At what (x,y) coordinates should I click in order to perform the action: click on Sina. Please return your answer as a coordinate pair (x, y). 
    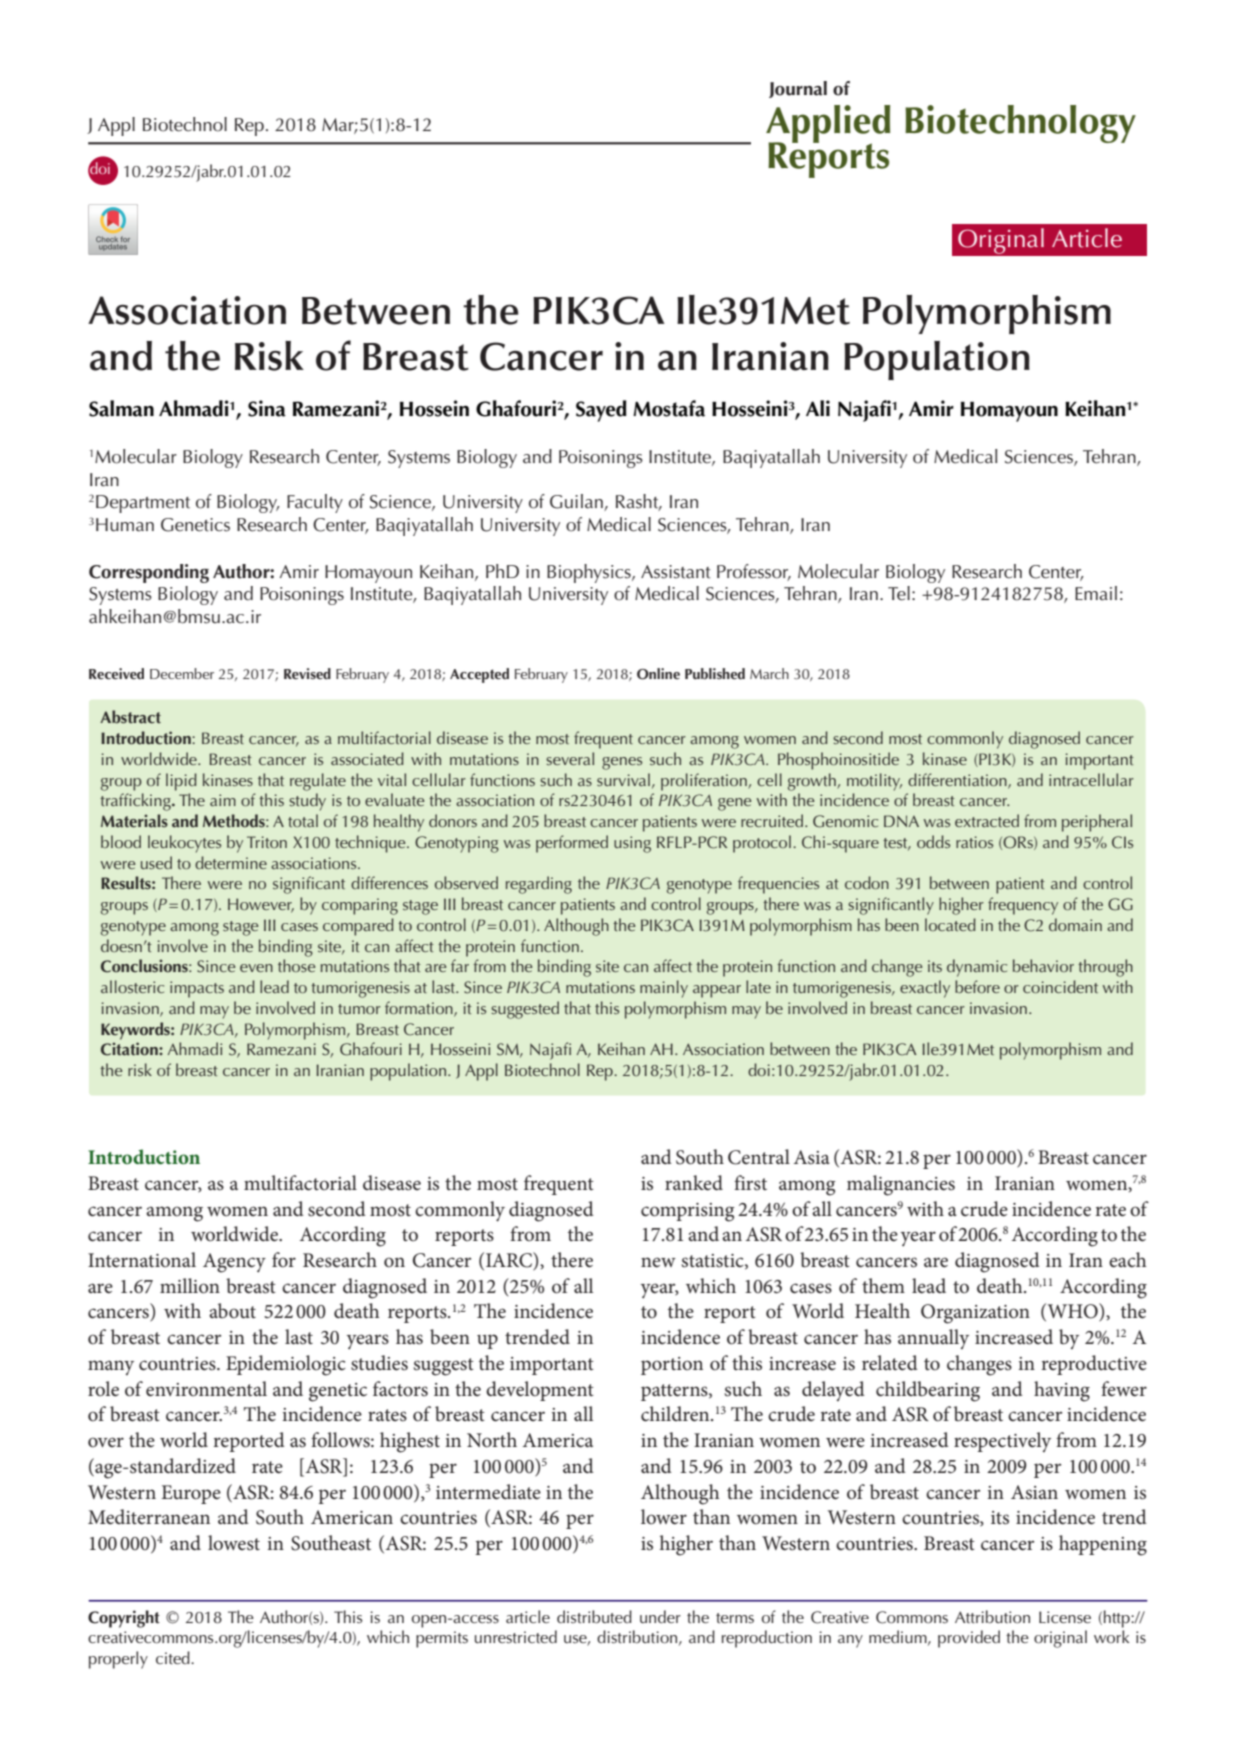
    Looking at the image, I should click on (267, 408).
